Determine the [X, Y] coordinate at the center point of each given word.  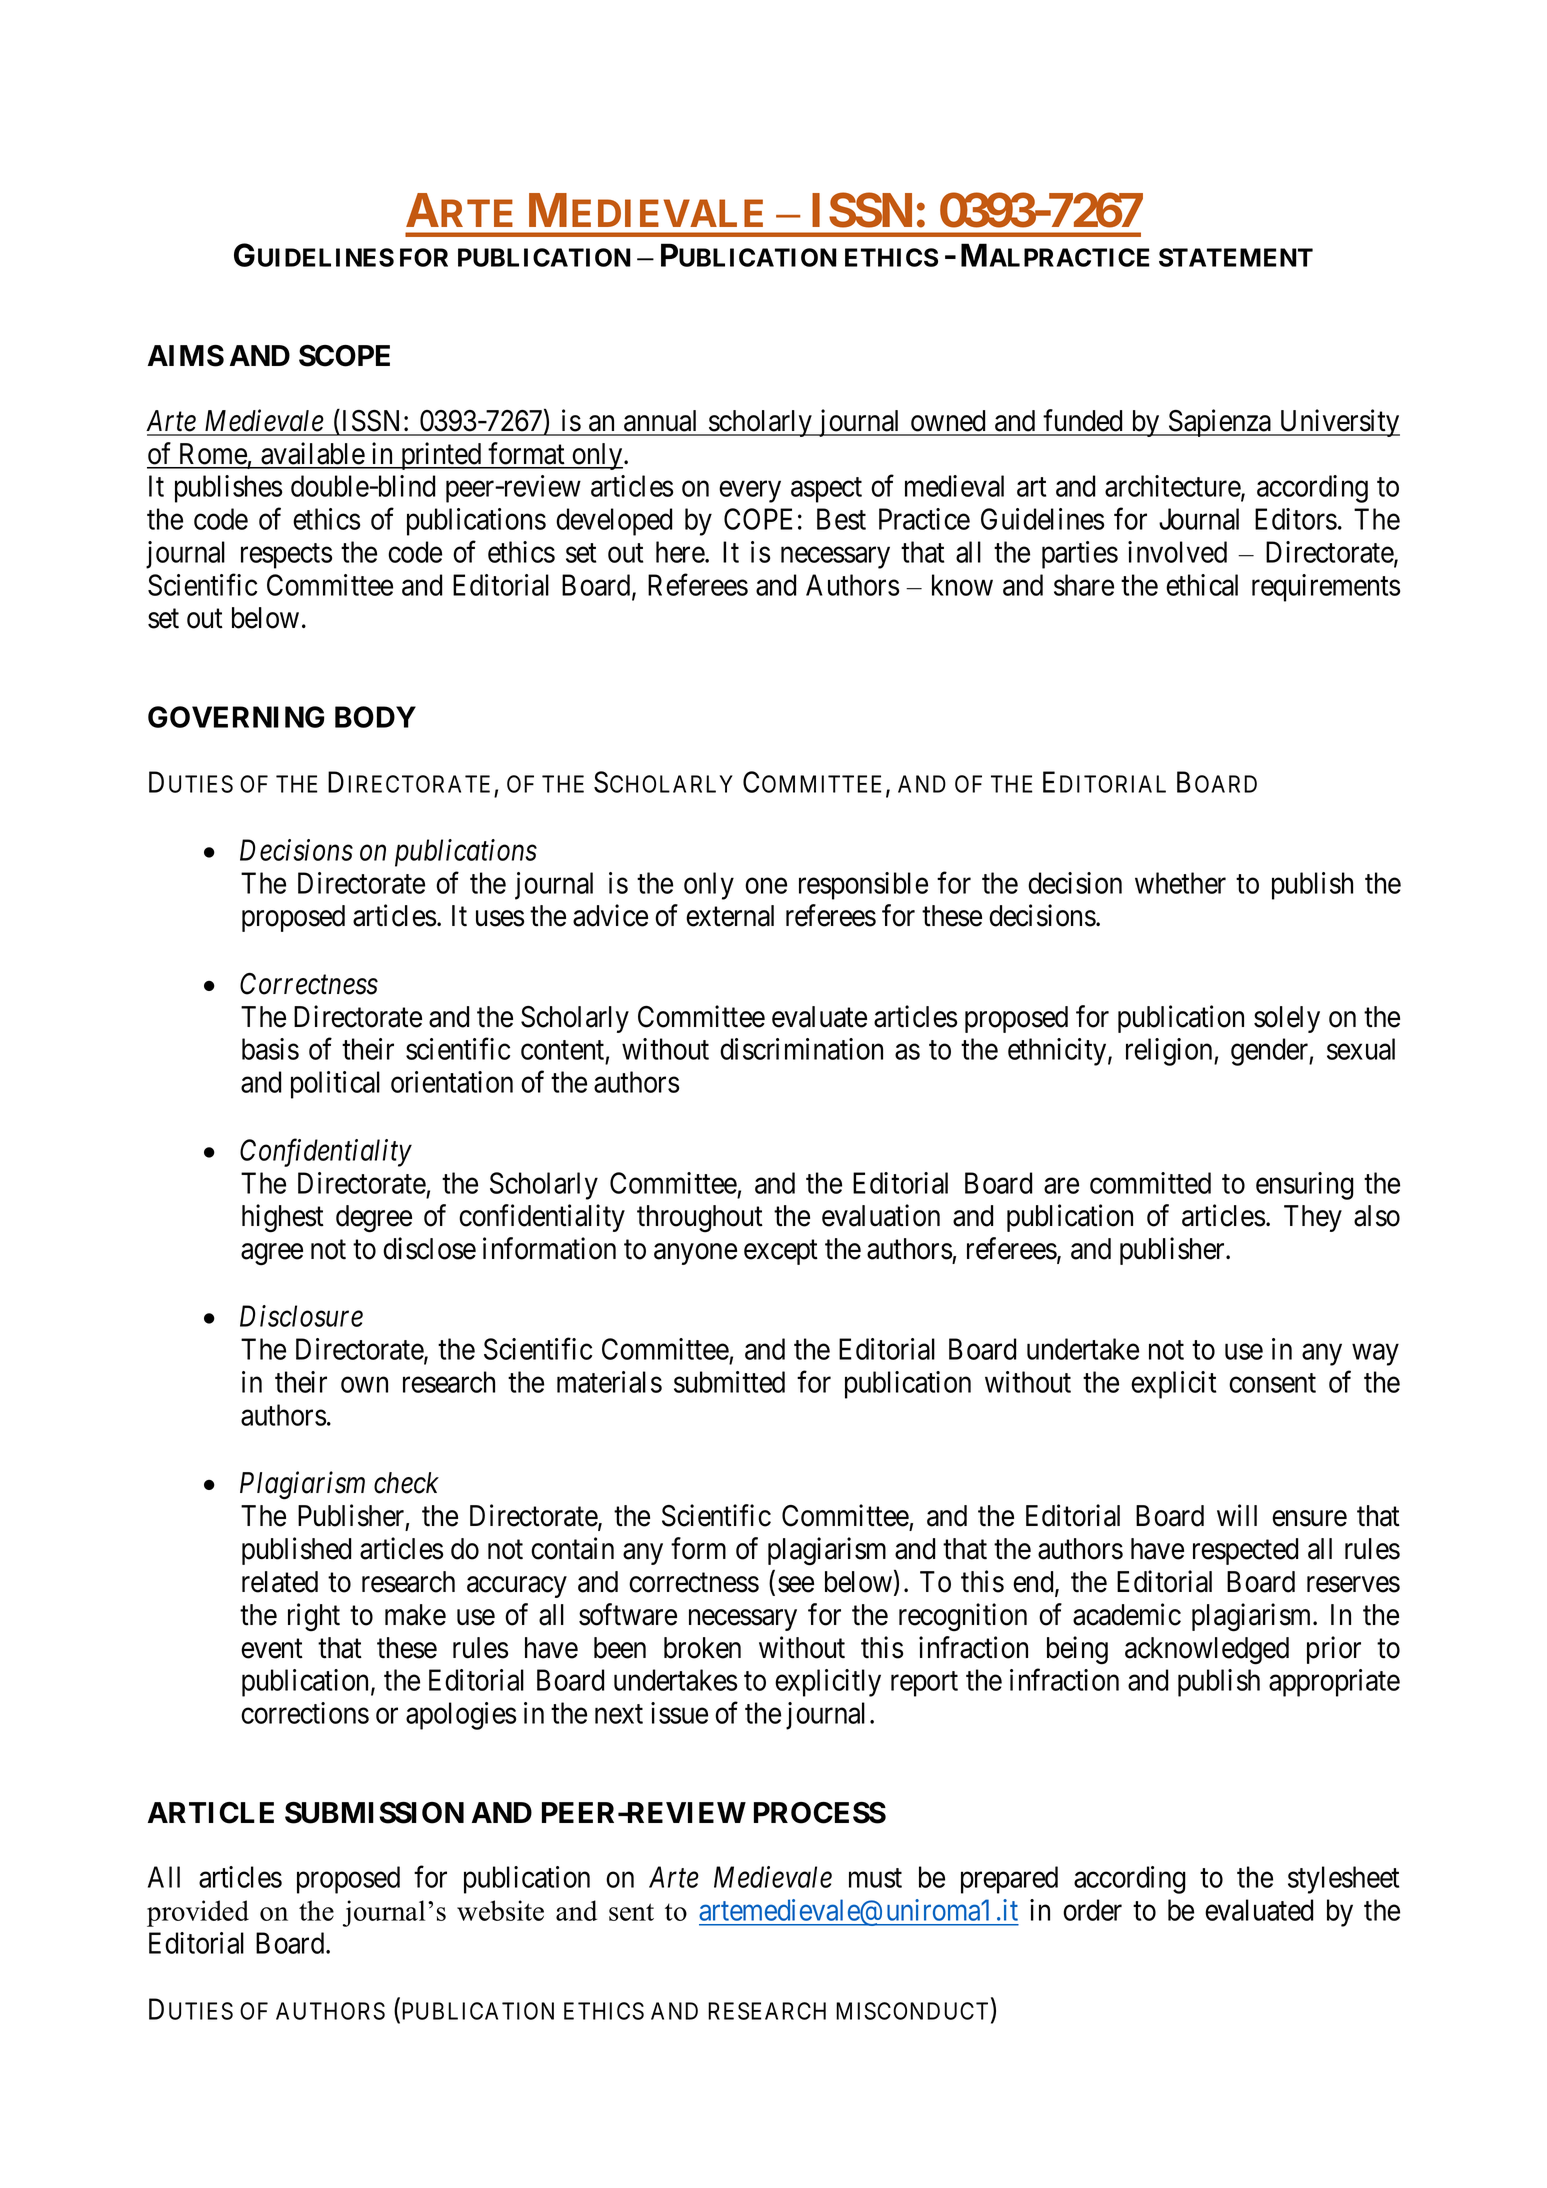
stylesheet [1343, 1880]
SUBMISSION [374, 1813]
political [335, 1085]
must [875, 1878]
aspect [826, 490]
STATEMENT [1236, 257]
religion [1170, 1052]
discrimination [801, 1049]
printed [441, 456]
